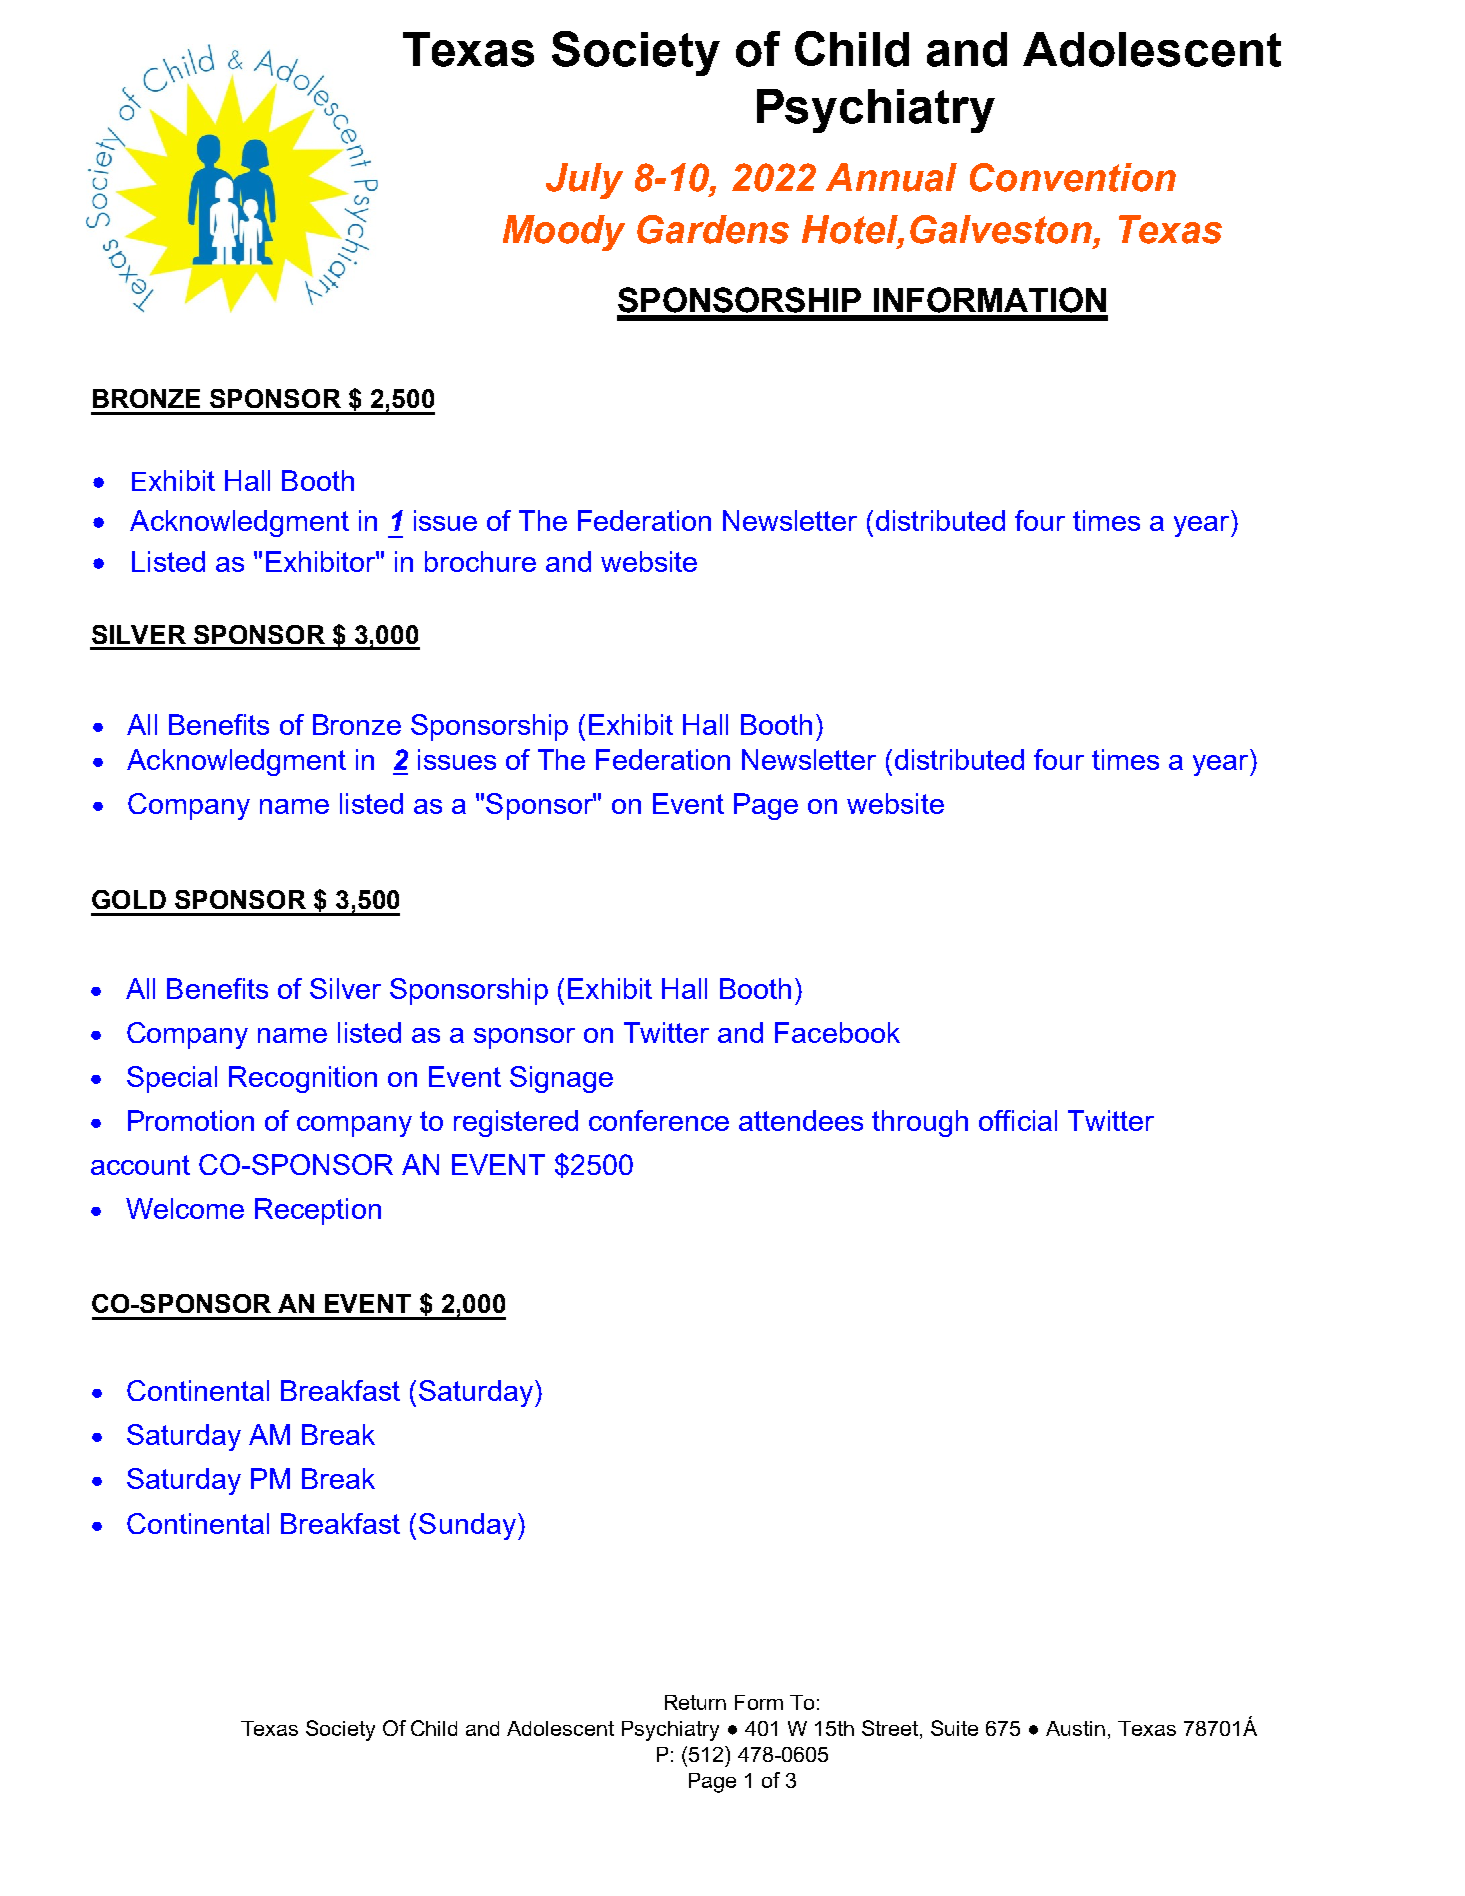  What do you see at coordinates (920, 1123) in the screenshot?
I see `through` at bounding box center [920, 1123].
